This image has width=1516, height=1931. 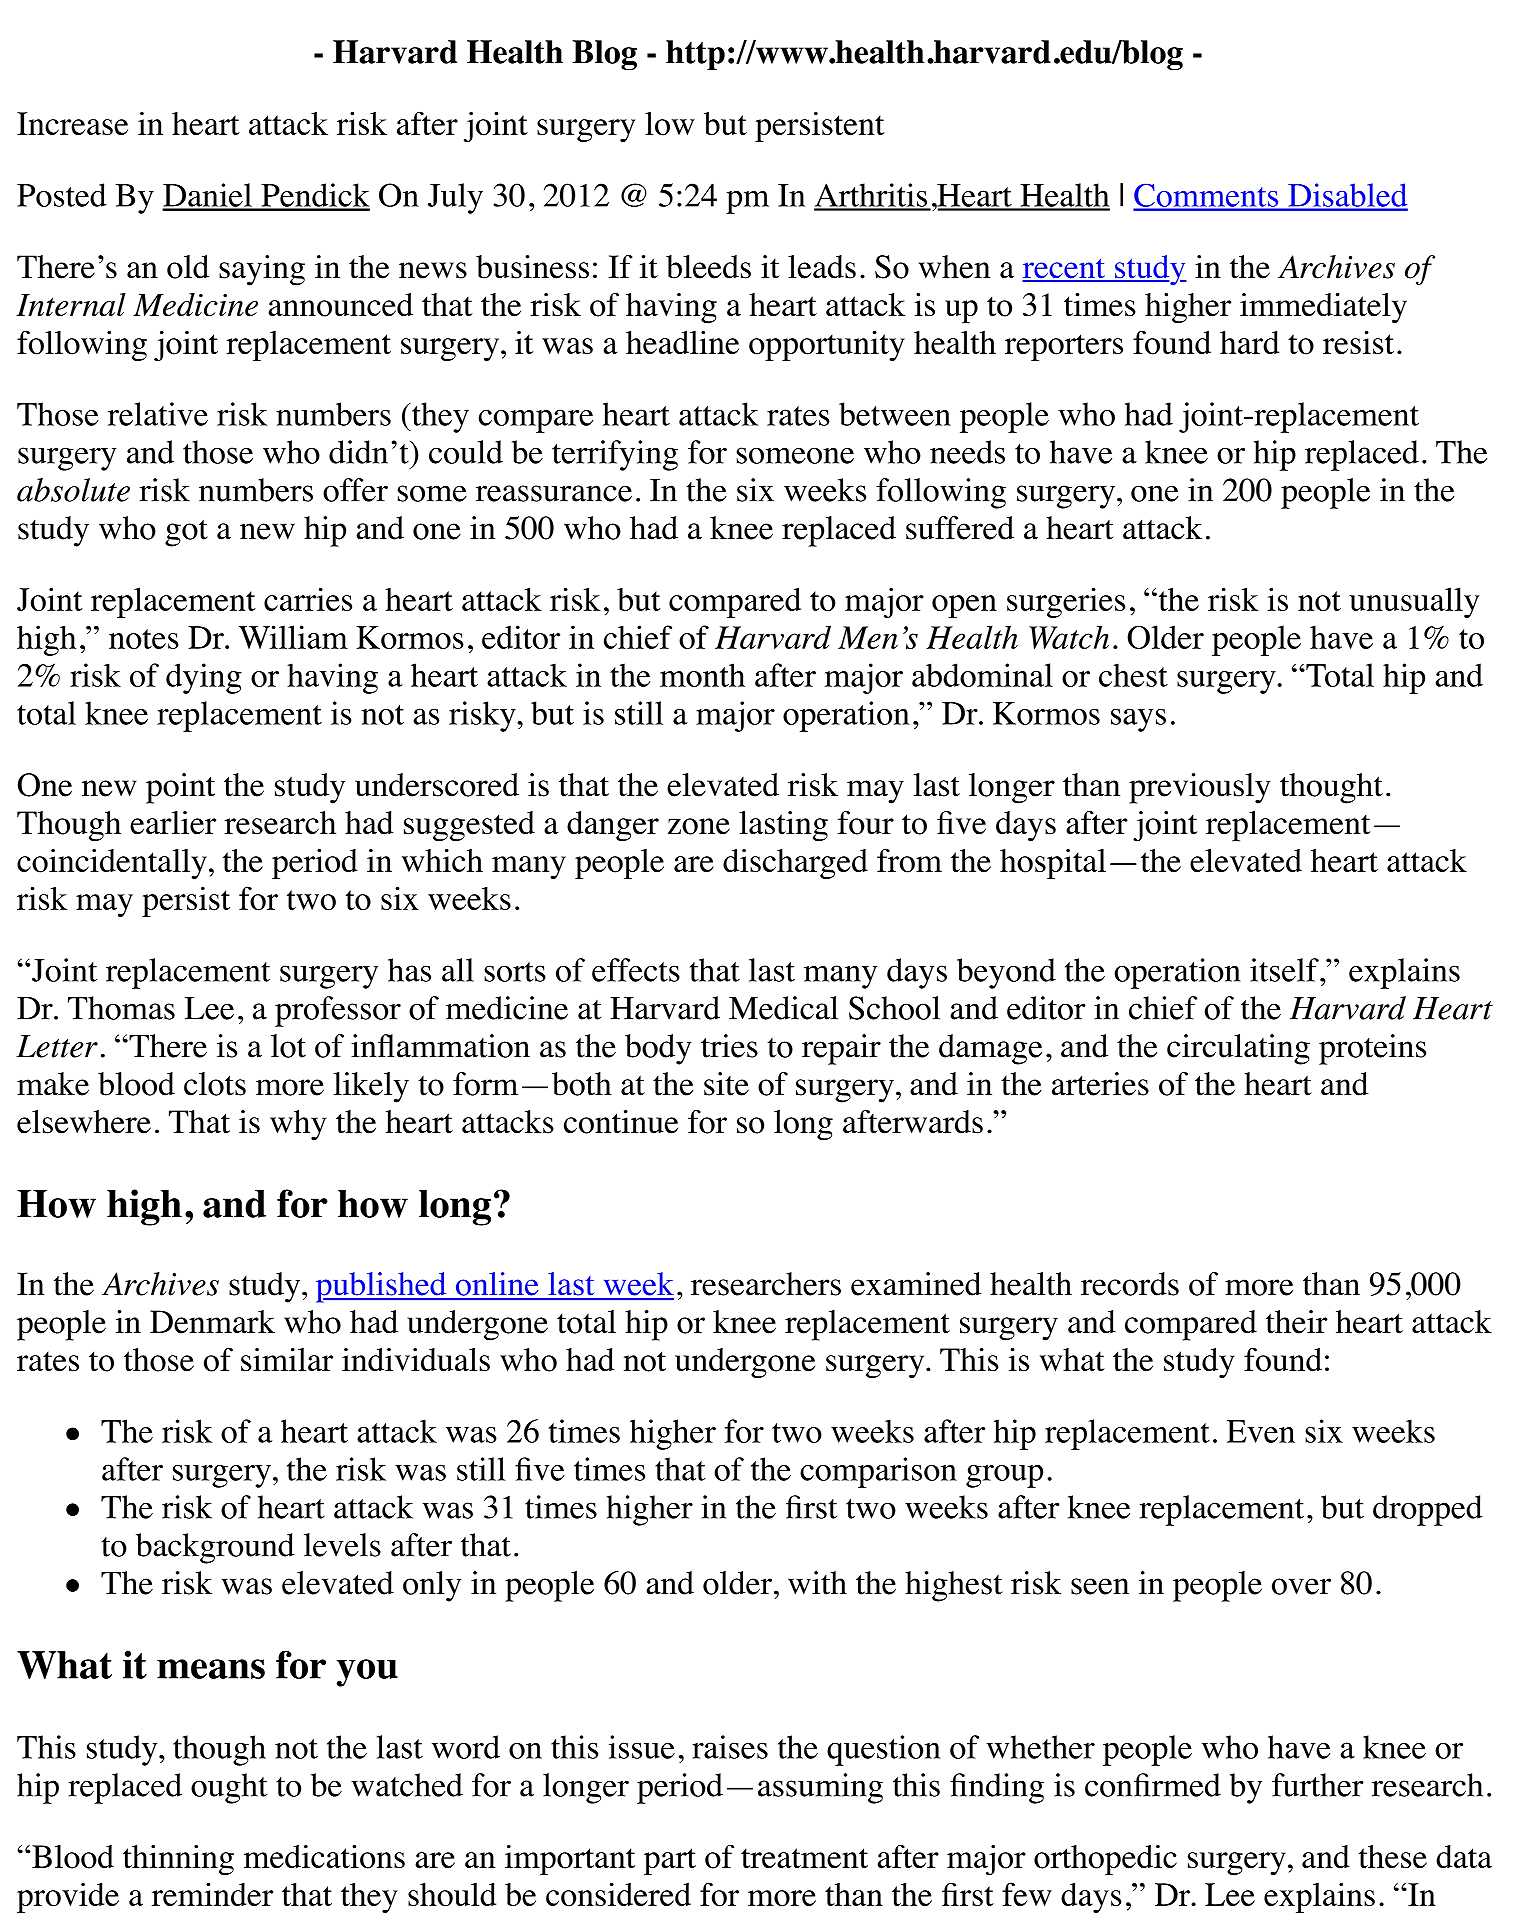 I want to click on comparison, so click(x=878, y=1472).
